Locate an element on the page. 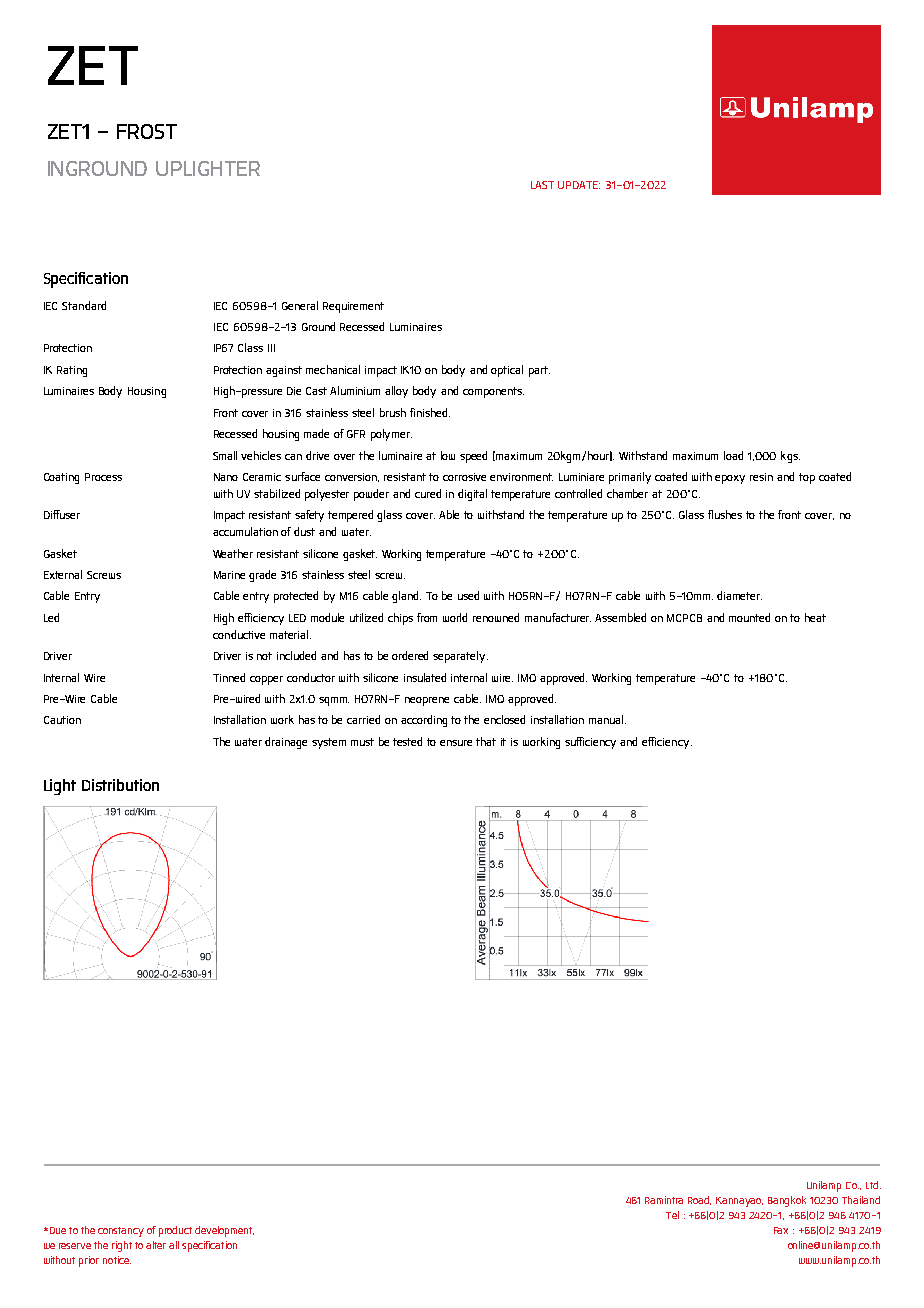  ensure is located at coordinates (456, 743).
